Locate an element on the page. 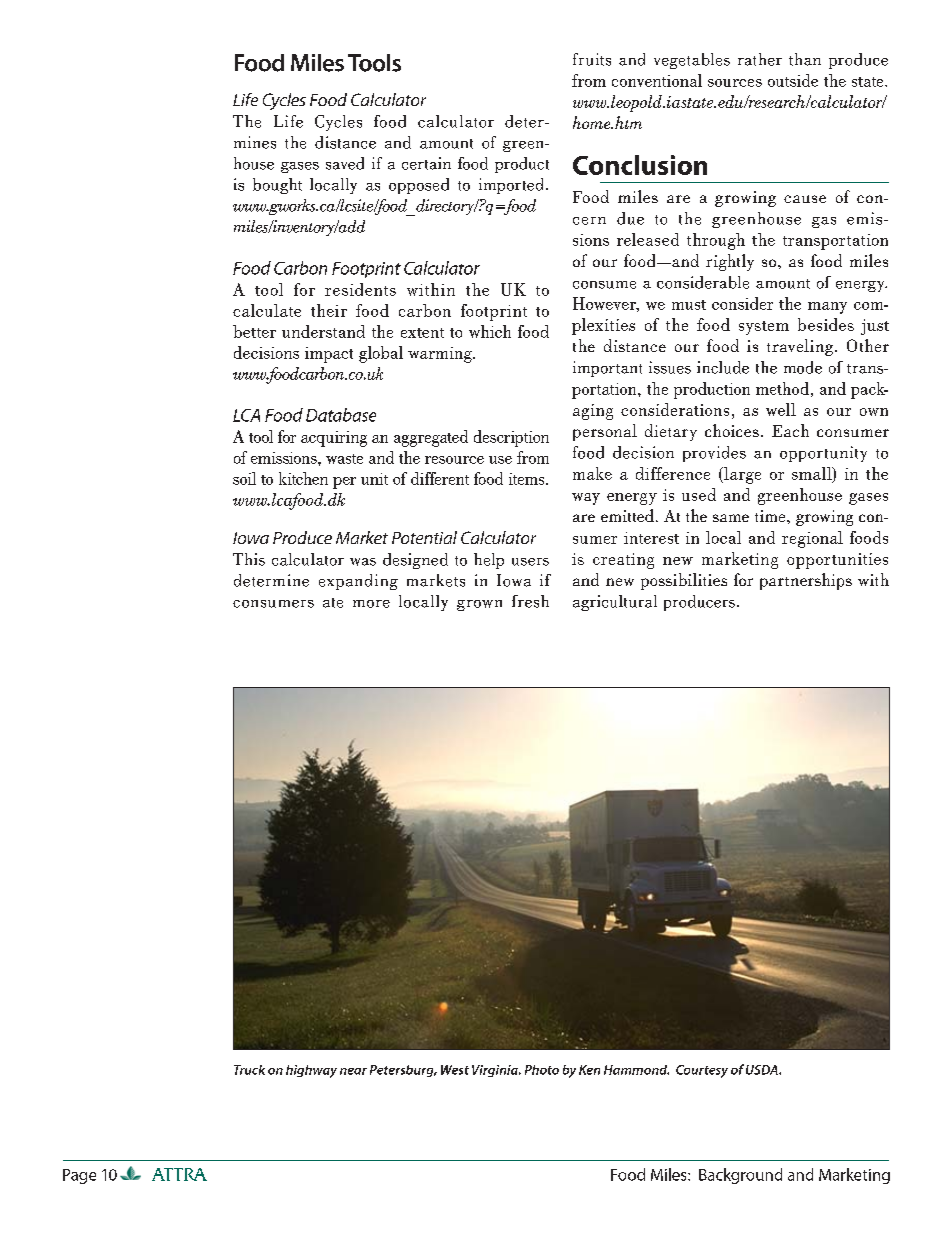 The height and width of the image is (1233, 952). Page is located at coordinates (79, 1176).
